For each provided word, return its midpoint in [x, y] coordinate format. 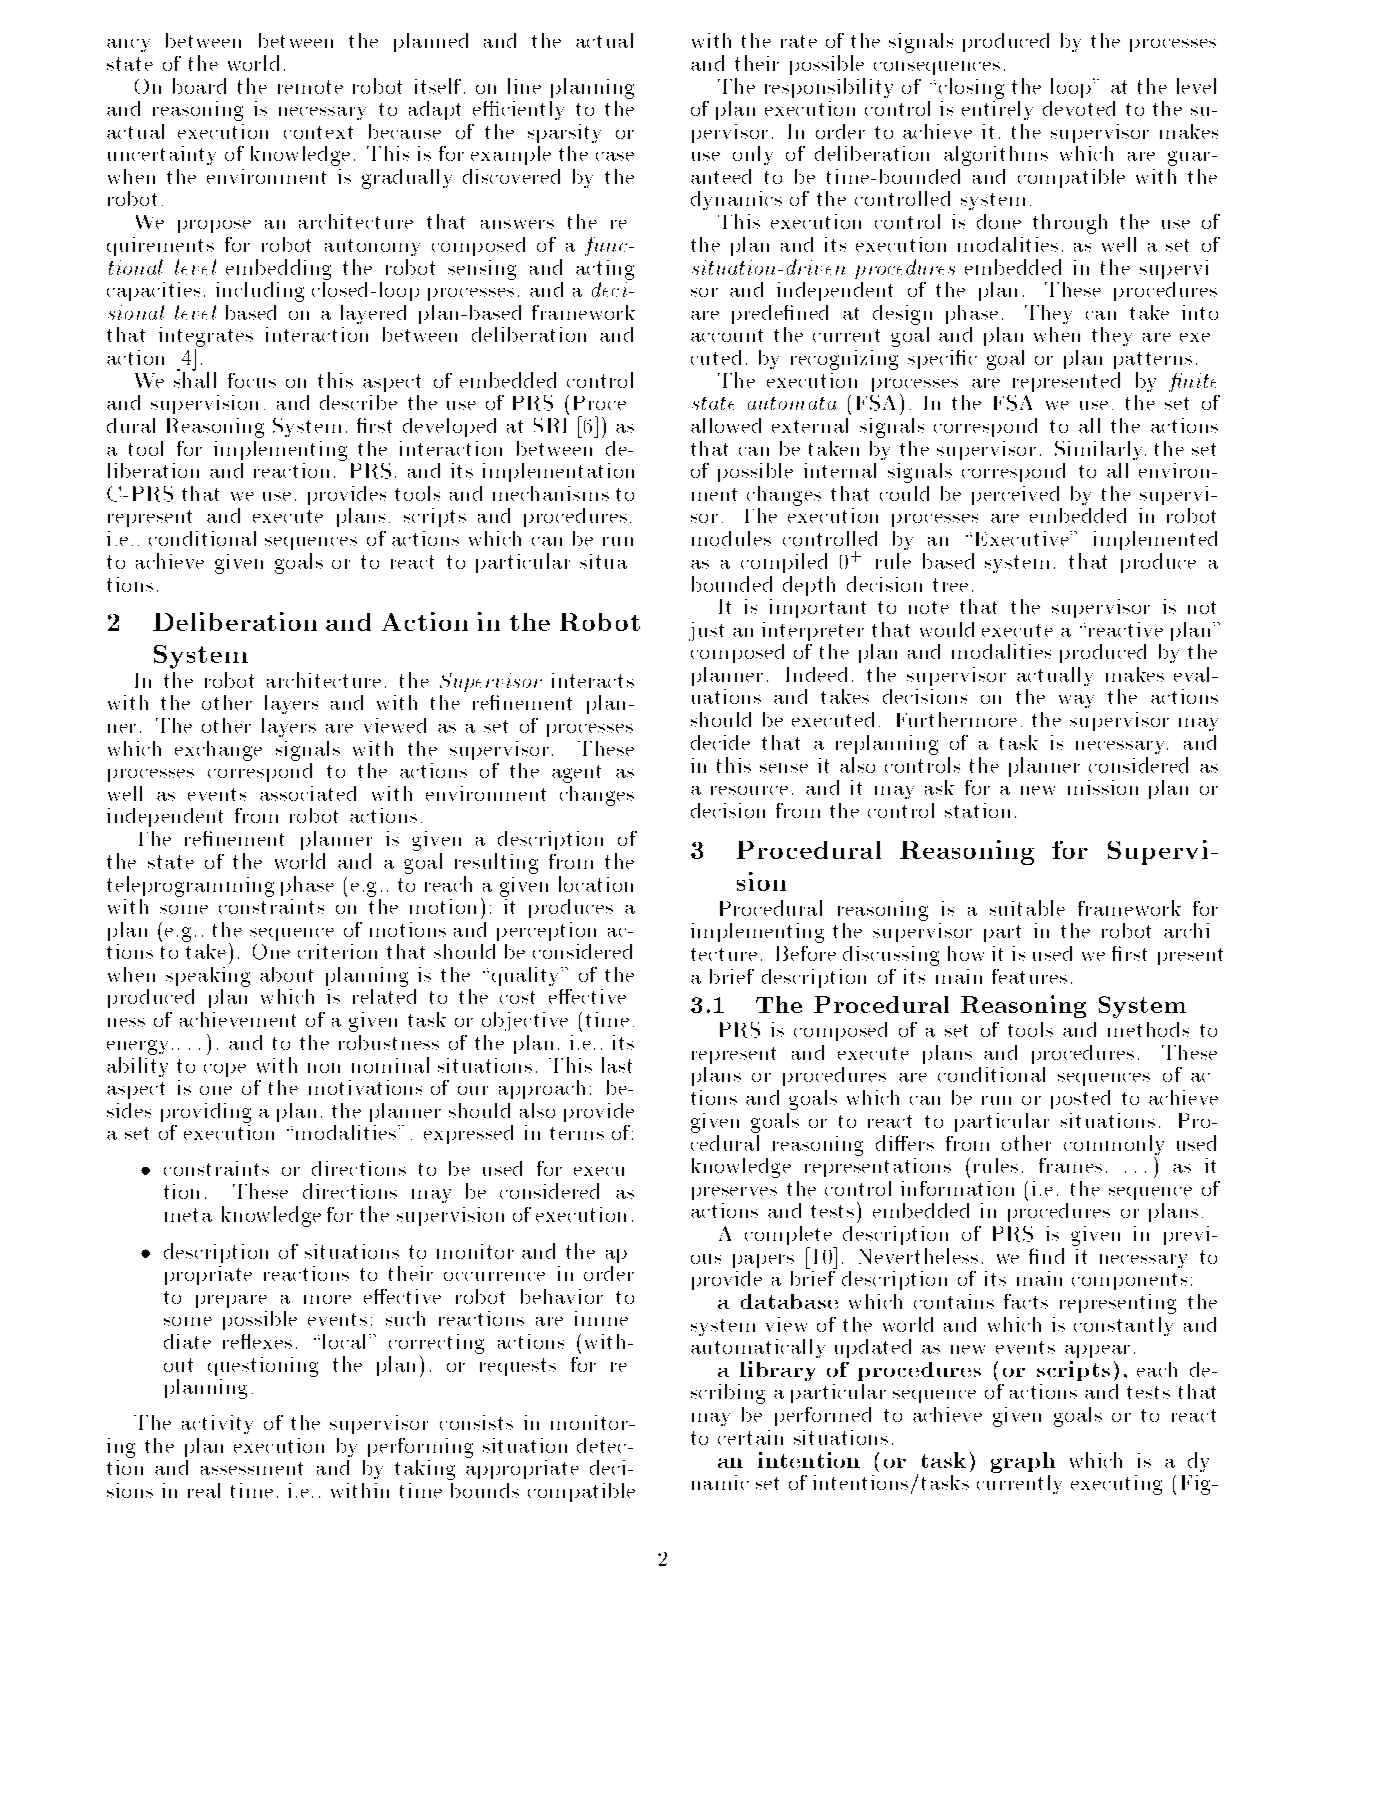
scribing [728, 1394]
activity [217, 1424]
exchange [218, 751]
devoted [1079, 108]
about [286, 974]
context [318, 132]
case [615, 156]
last [617, 1065]
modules [731, 538]
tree [950, 585]
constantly [1123, 1326]
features [1029, 976]
